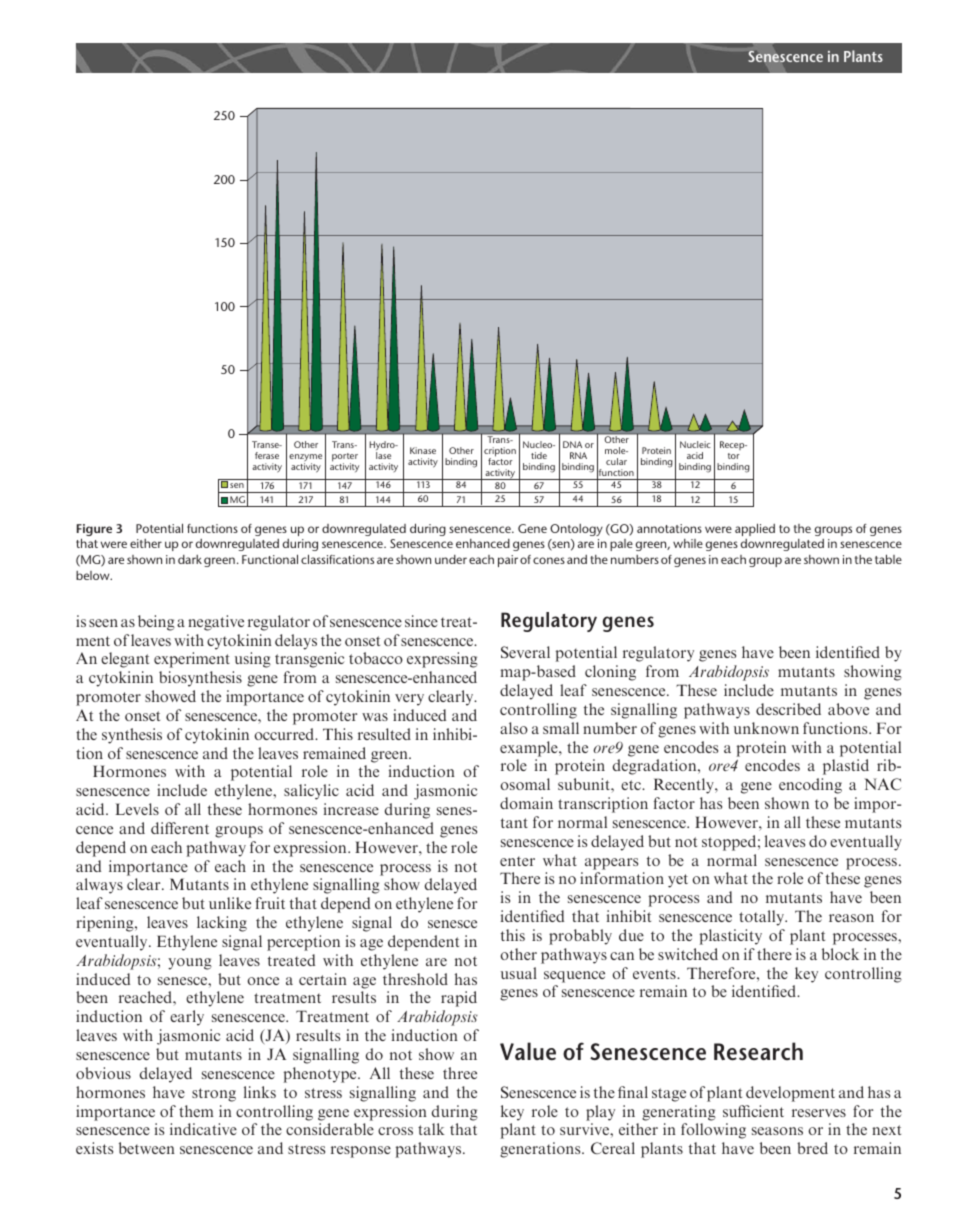  I want to click on young, so click(190, 964).
